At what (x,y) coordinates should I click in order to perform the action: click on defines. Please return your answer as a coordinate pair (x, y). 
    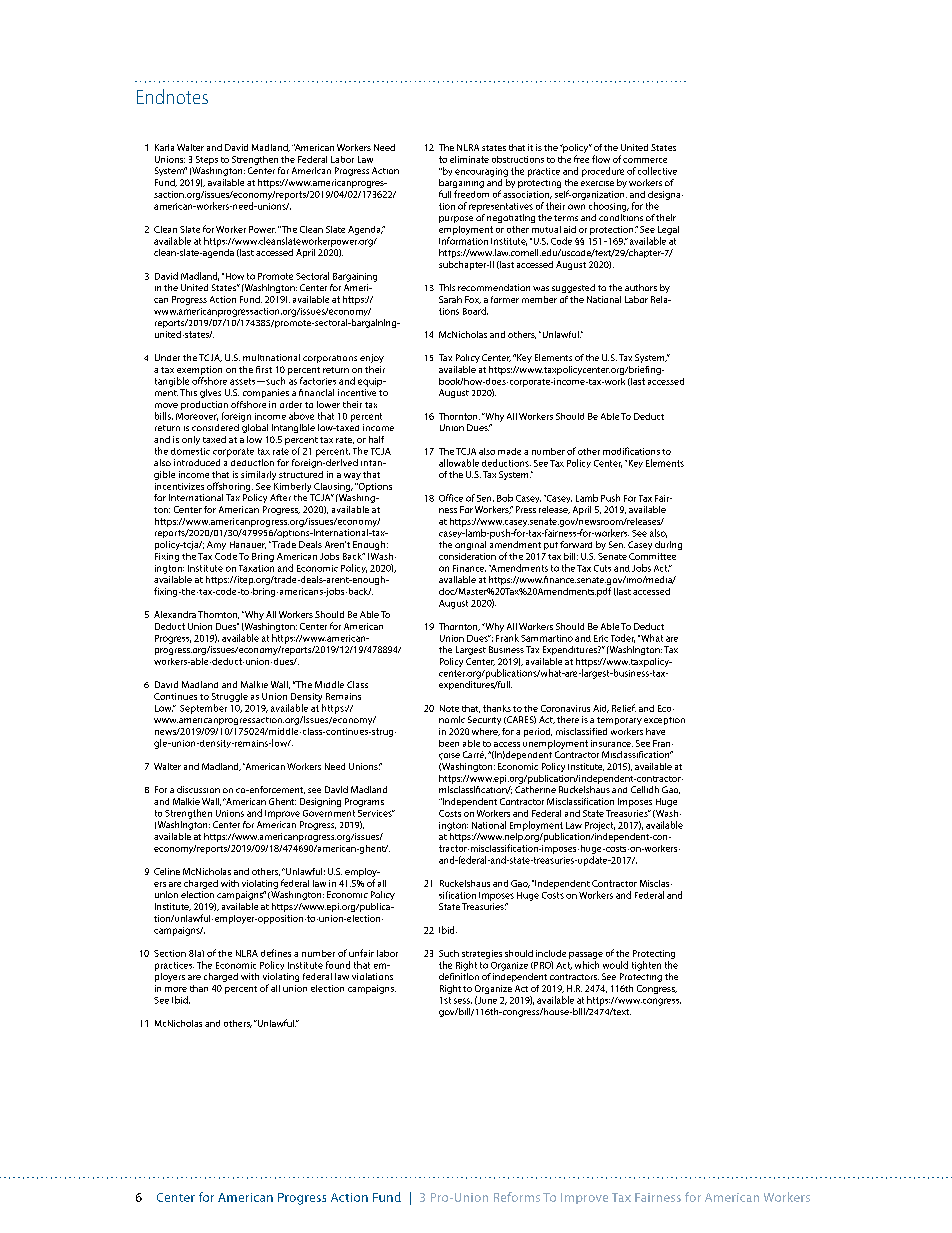
    Looking at the image, I should click on (276, 953).
